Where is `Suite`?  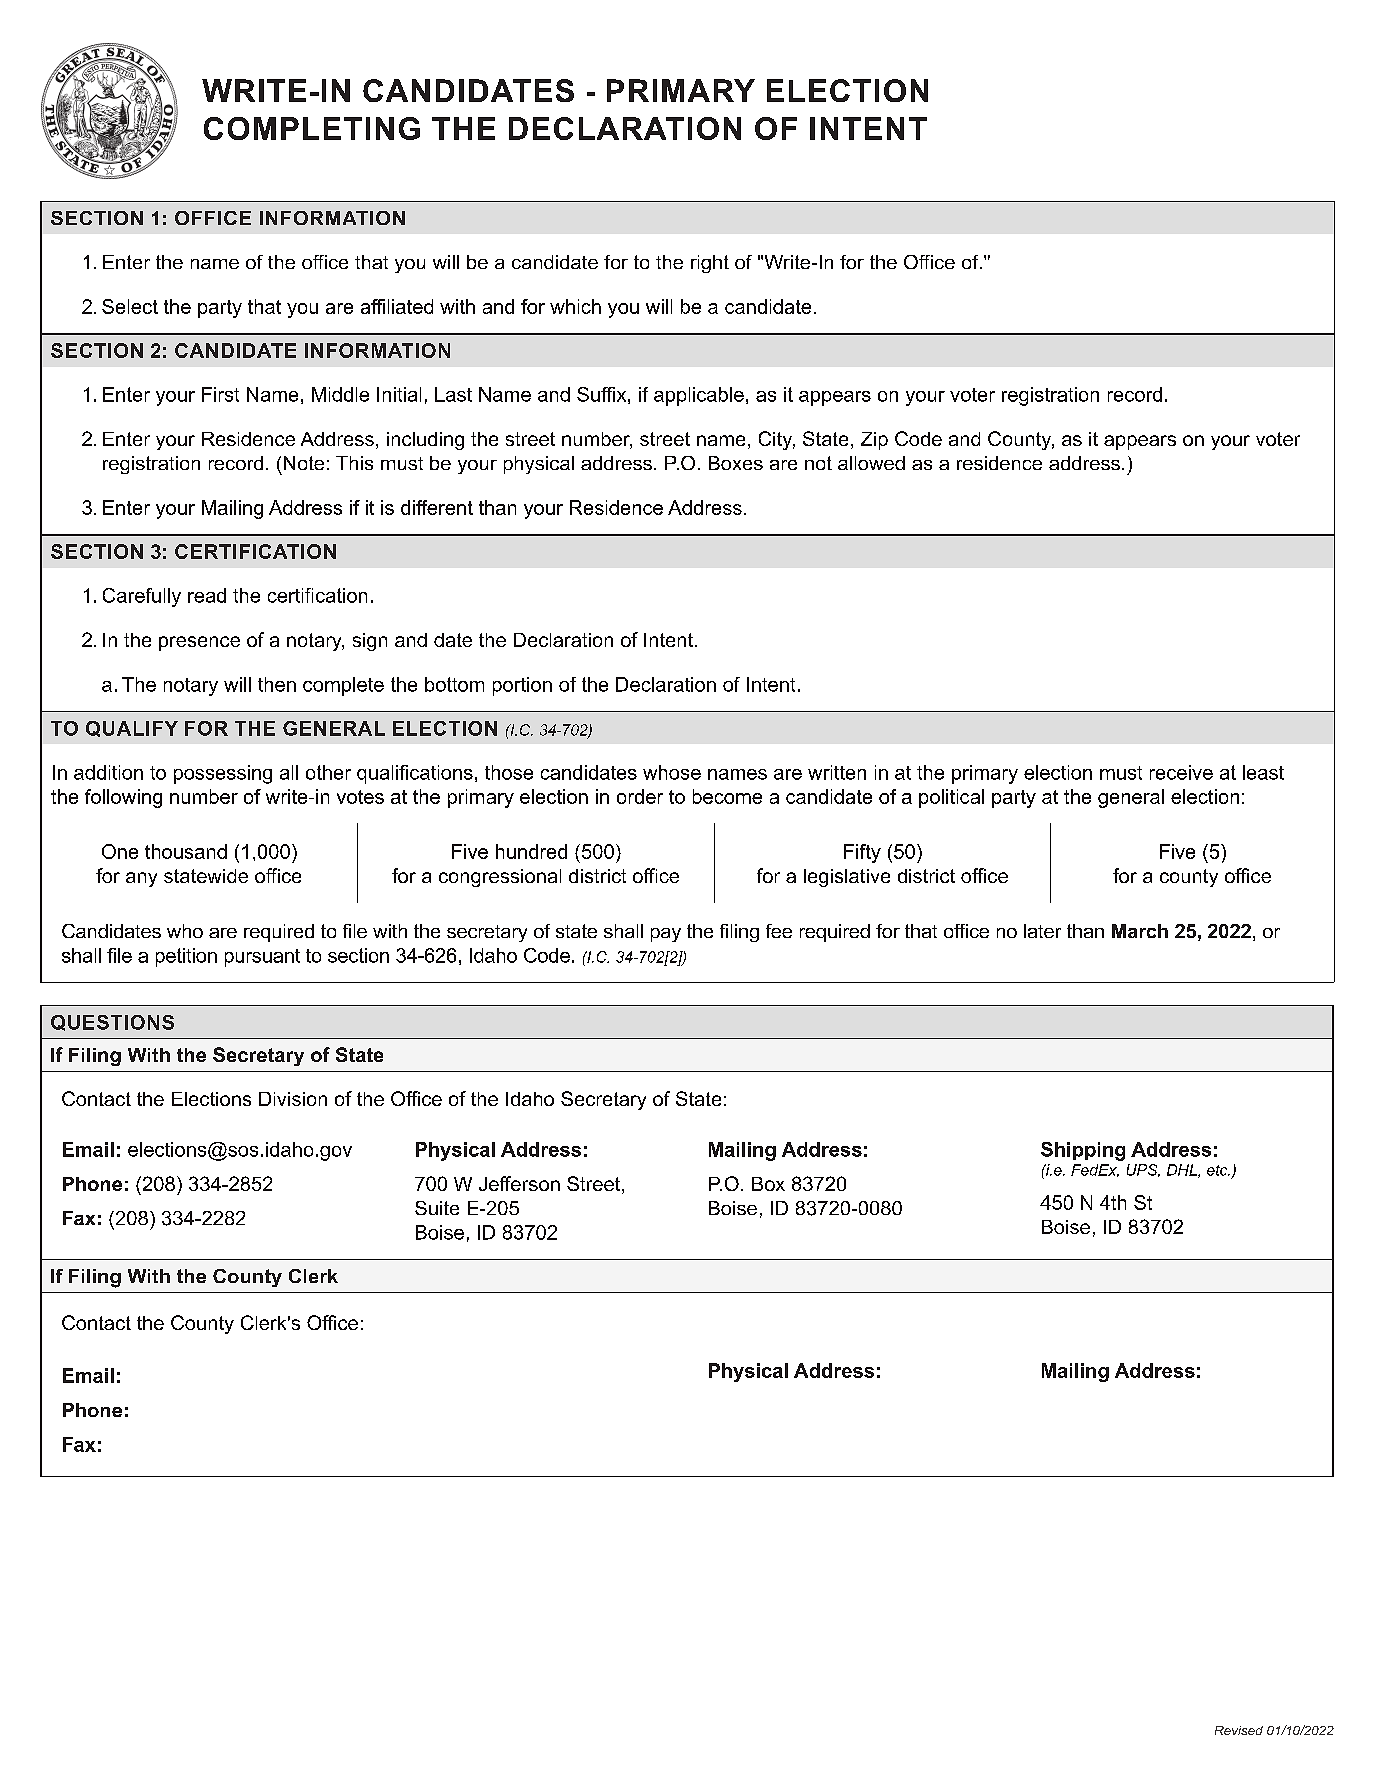
Suite is located at coordinates (437, 1208).
